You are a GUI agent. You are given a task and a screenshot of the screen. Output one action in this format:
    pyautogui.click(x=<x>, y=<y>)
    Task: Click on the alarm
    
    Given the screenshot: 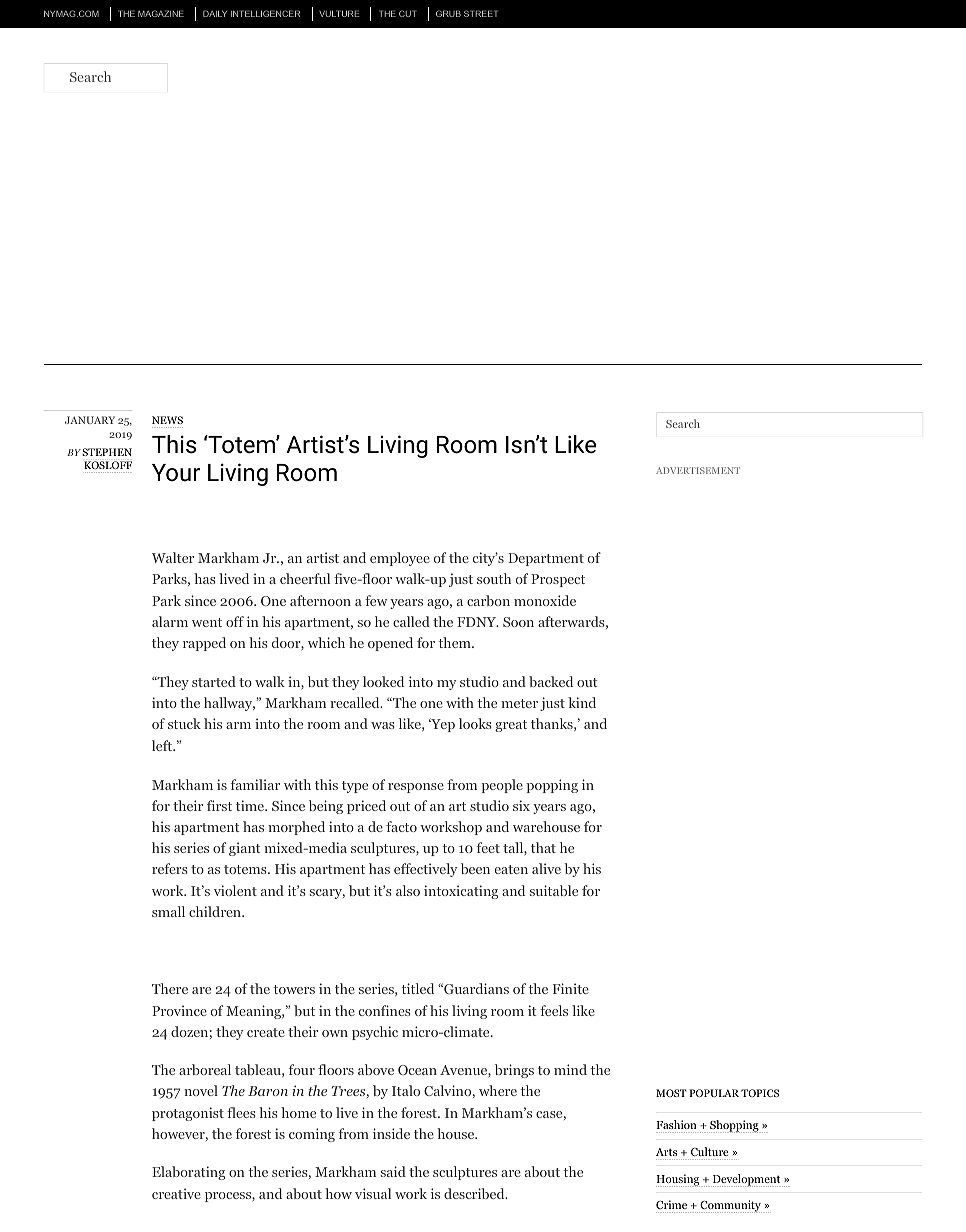 What is the action you would take?
    pyautogui.click(x=170, y=621)
